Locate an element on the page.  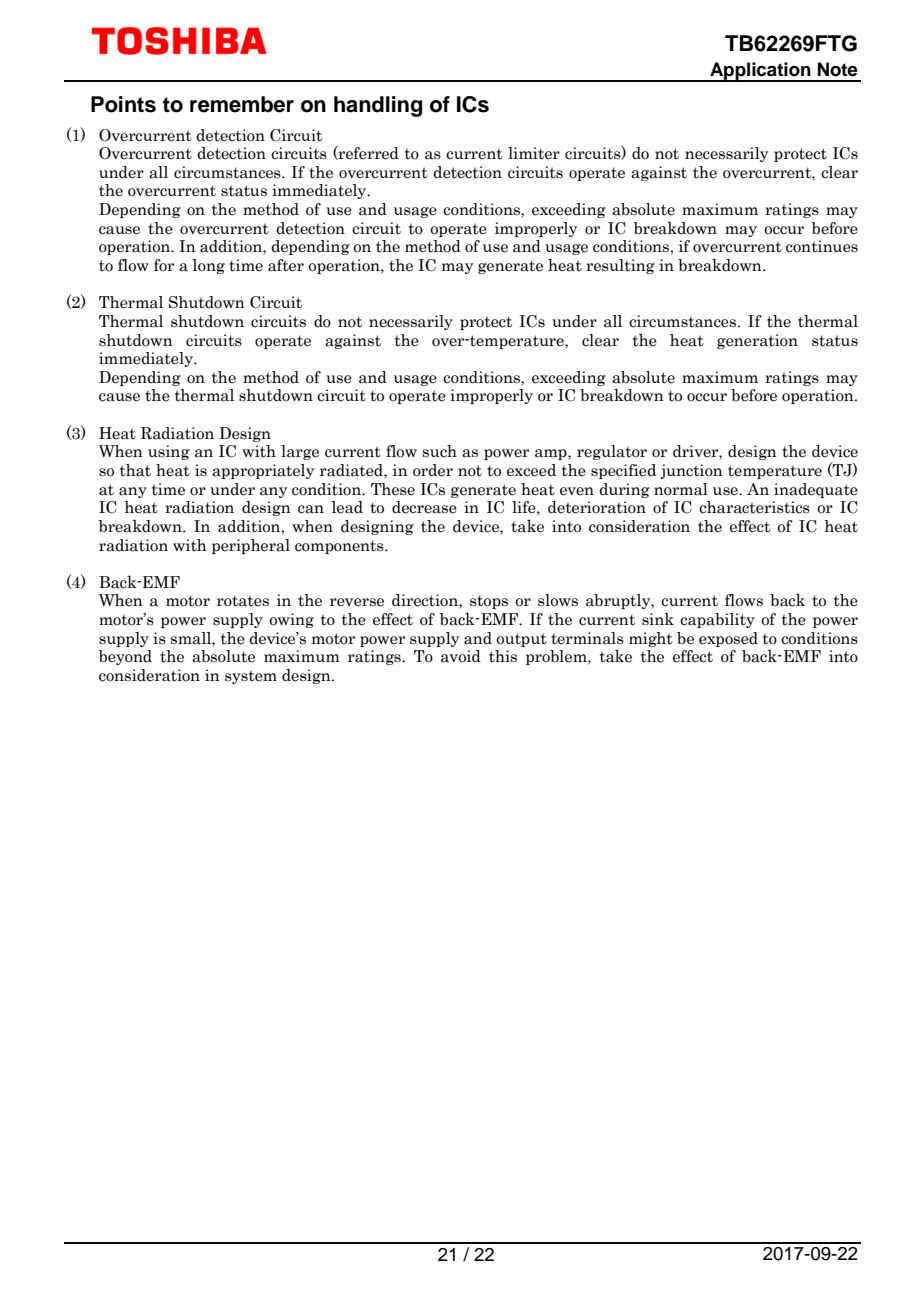
peripheral is located at coordinates (251, 546).
